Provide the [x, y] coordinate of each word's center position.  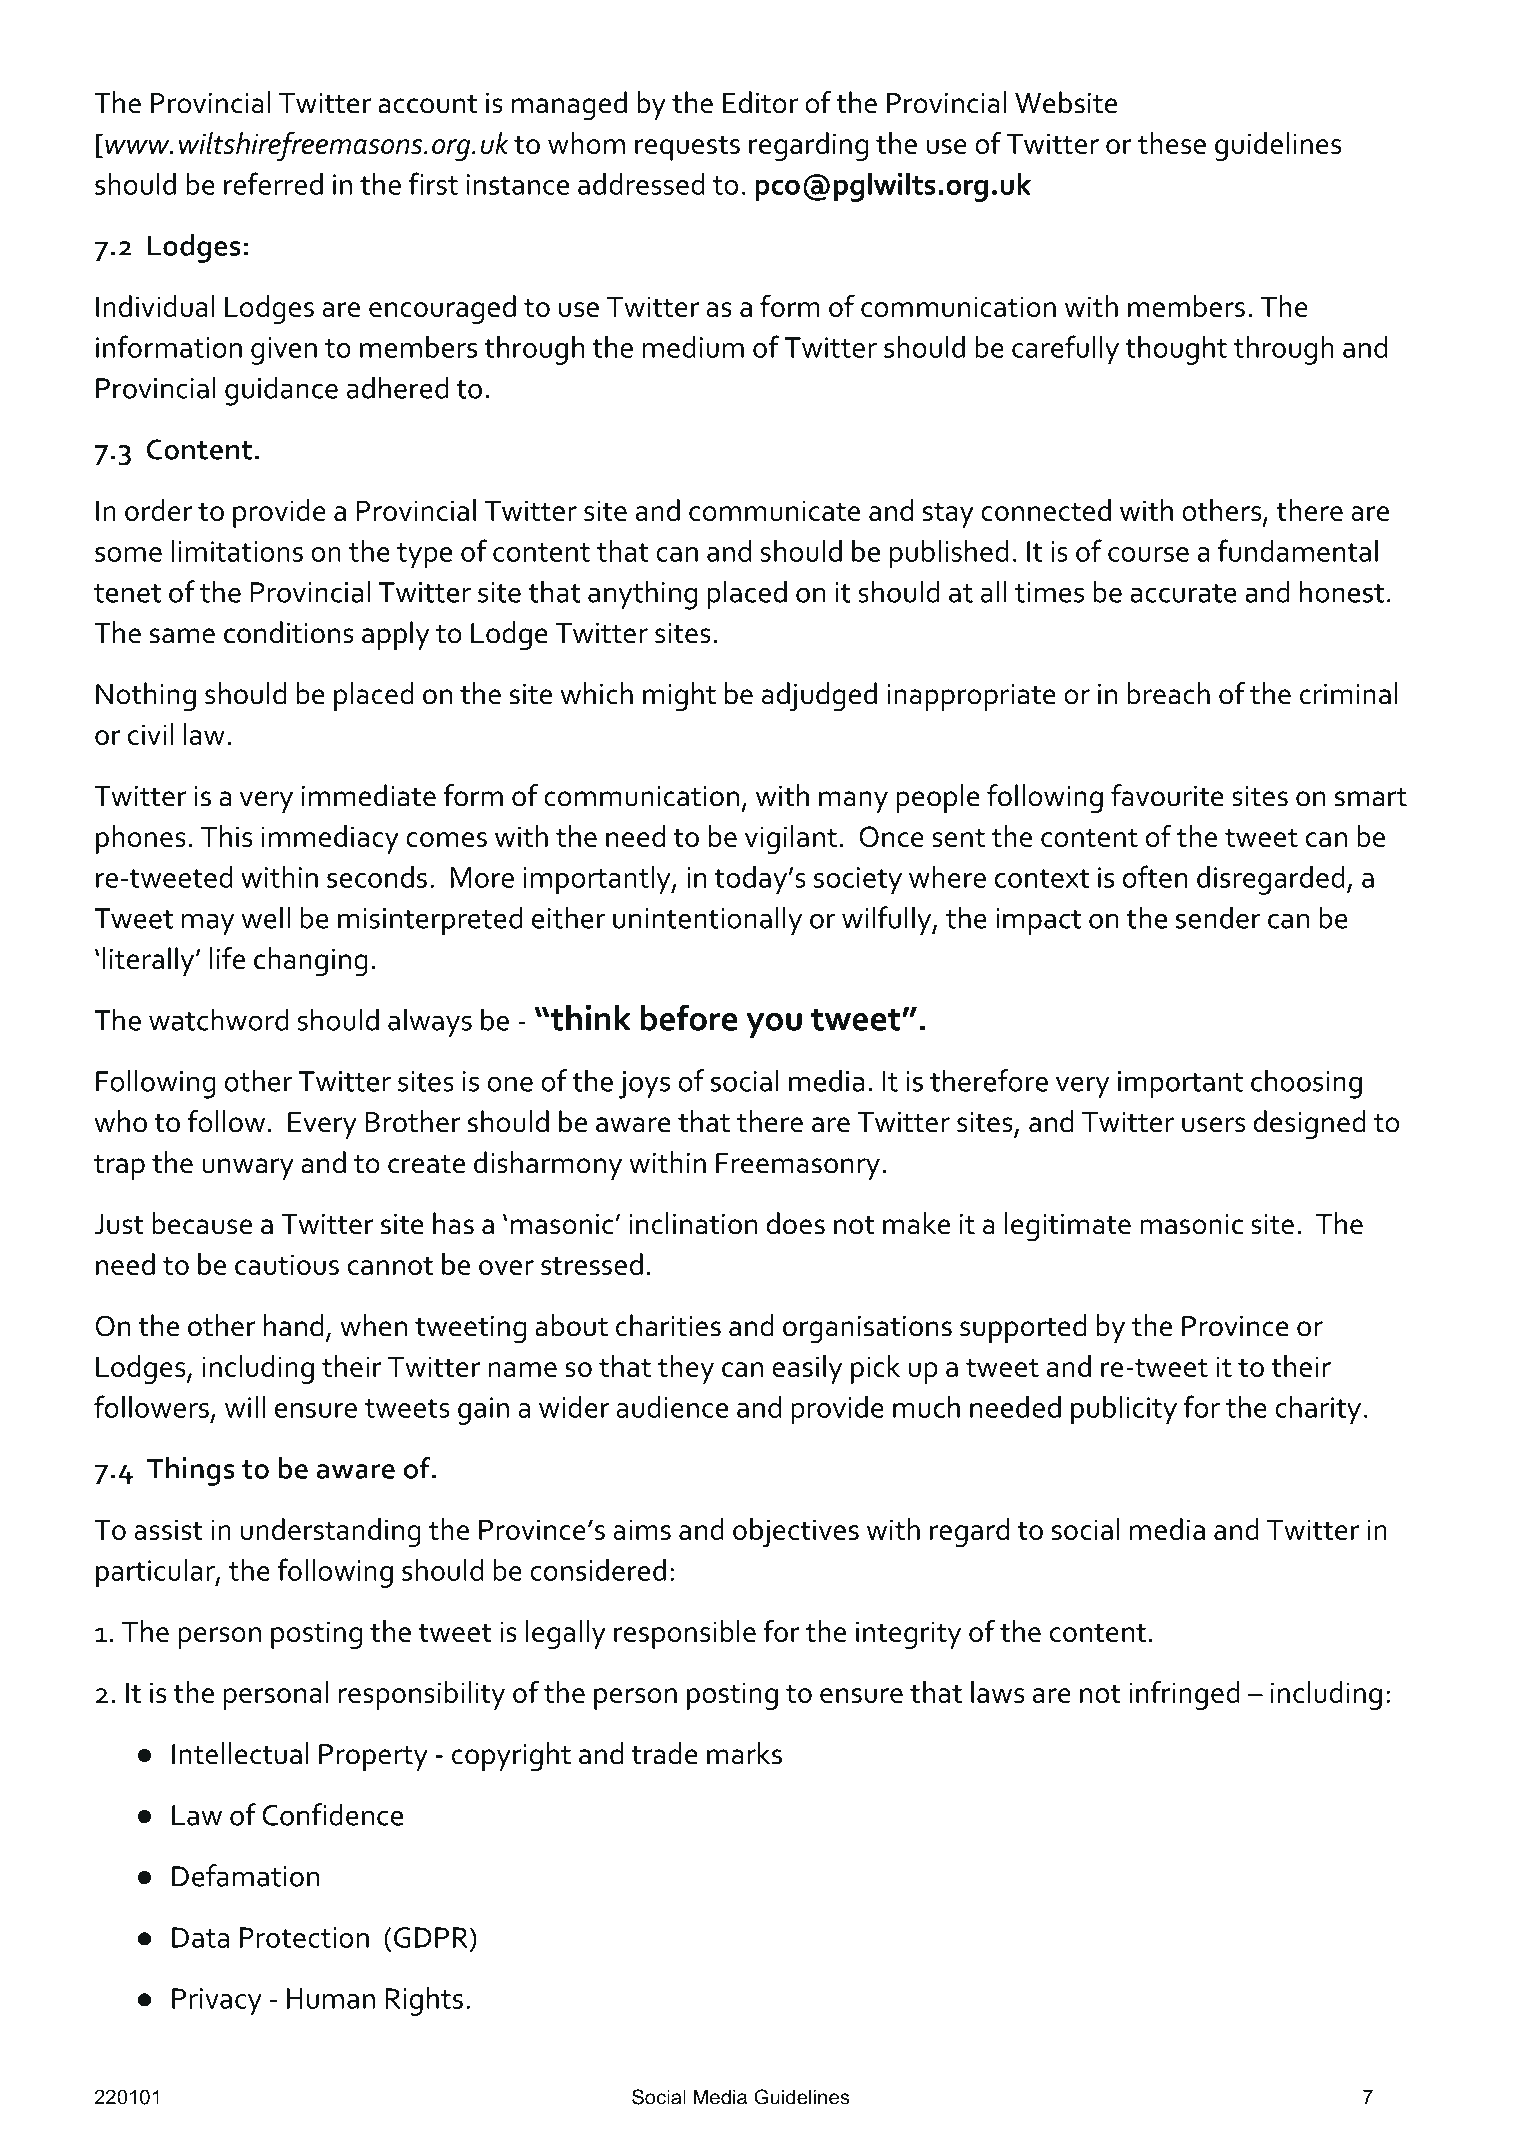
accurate [1183, 593]
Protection [304, 1937]
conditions [289, 632]
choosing [1306, 1084]
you [774, 1026]
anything [642, 595]
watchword [218, 1019]
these [1172, 143]
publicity [1124, 1410]
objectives [796, 1532]
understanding [331, 1532]
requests [687, 148]
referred [273, 183]
